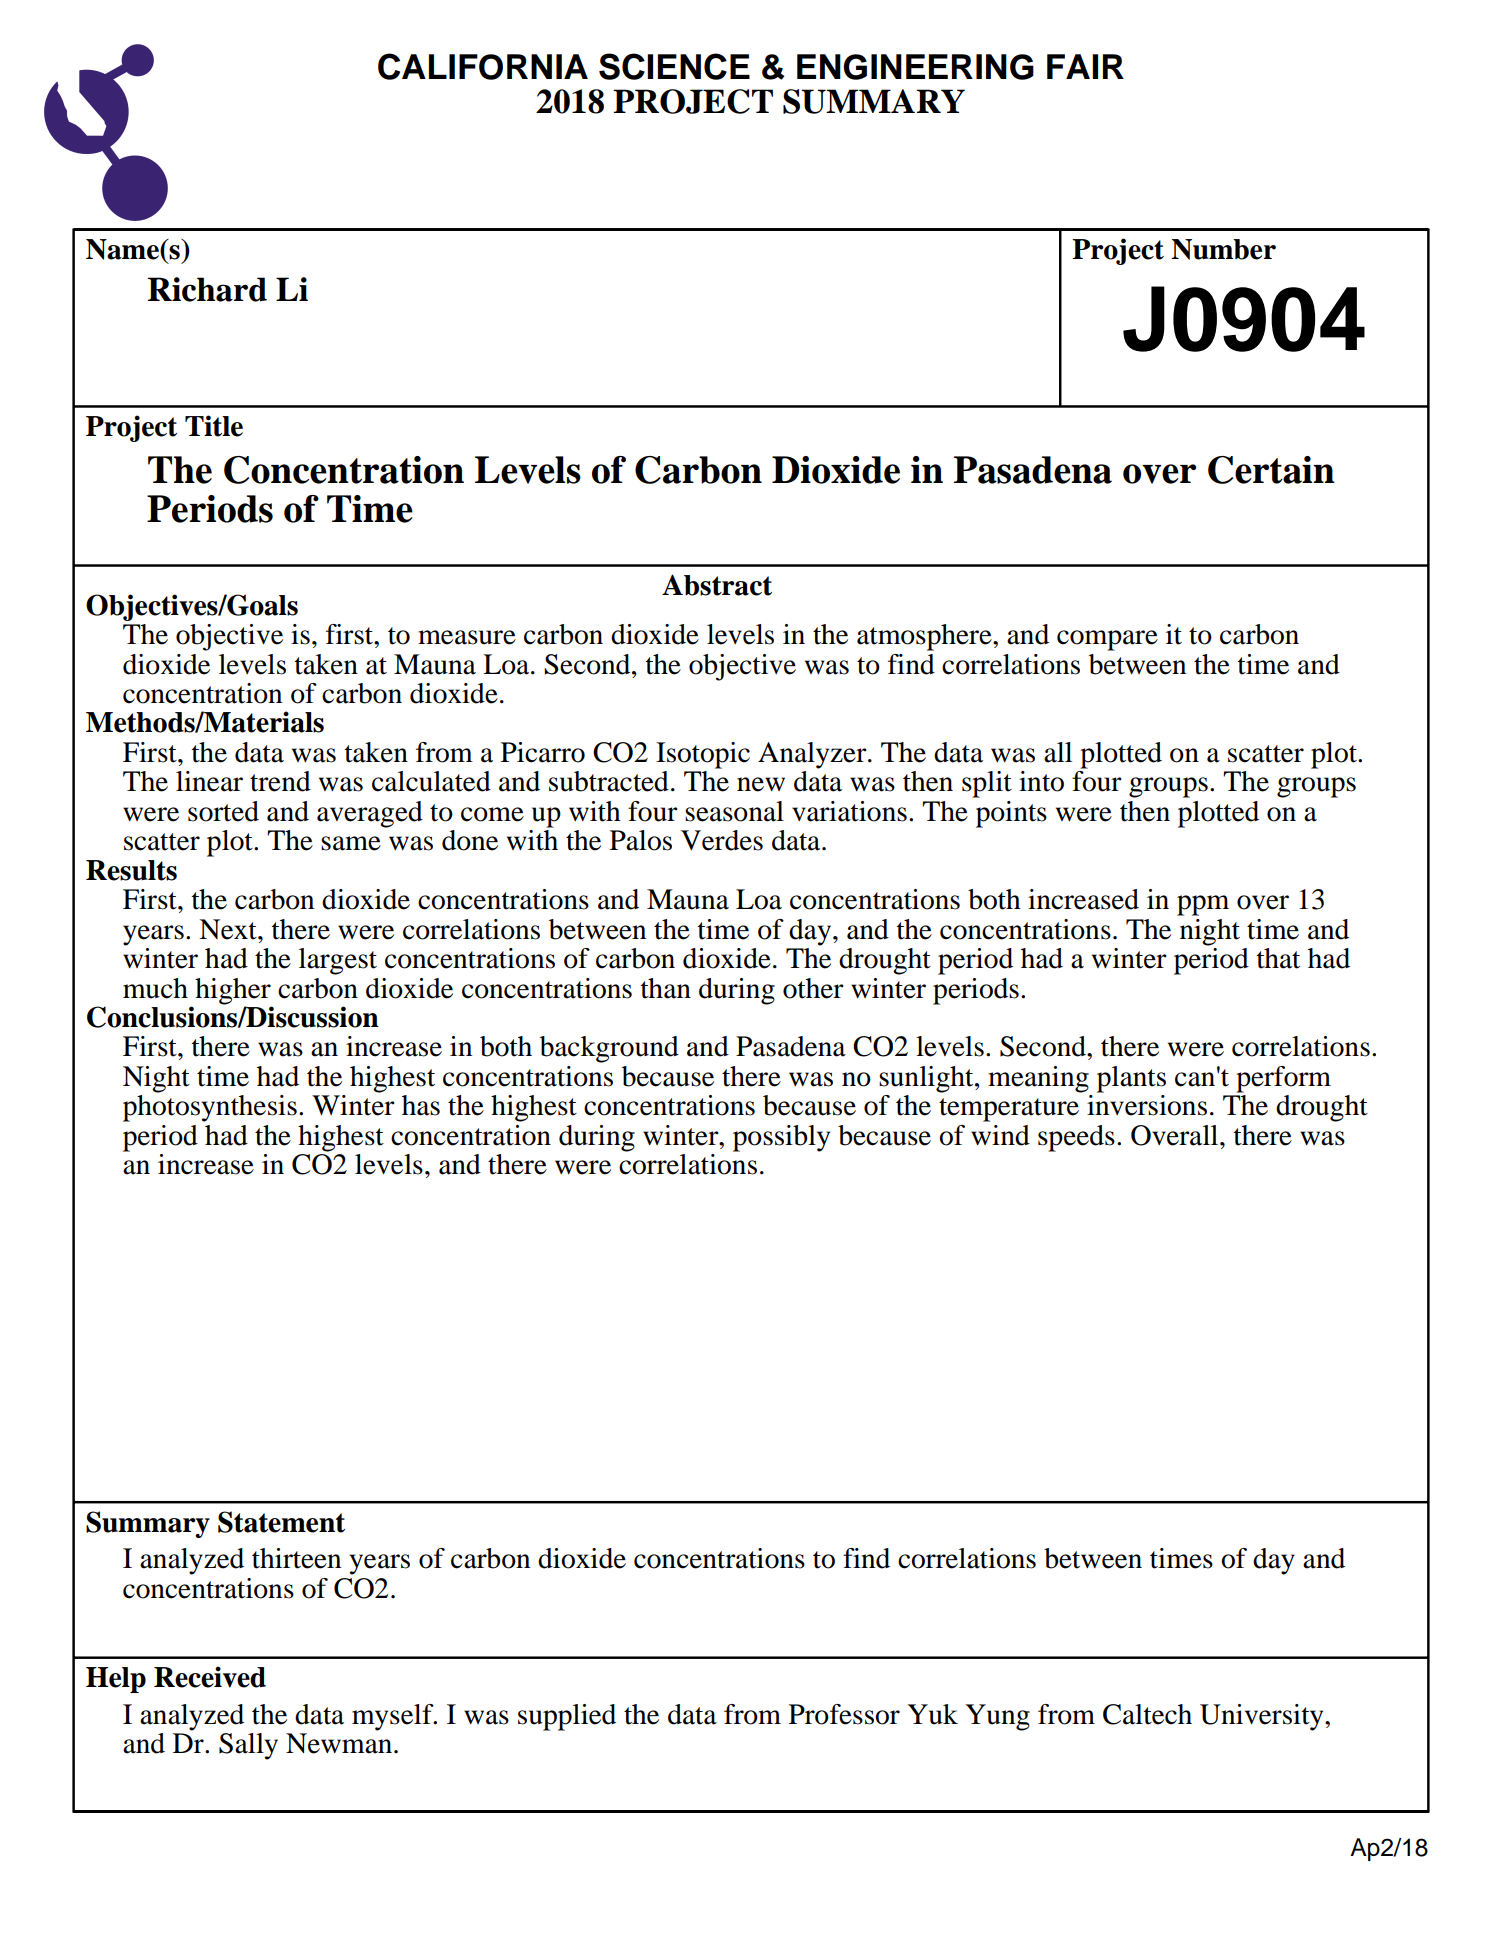 This document has width=1502, height=1944. I want to click on speeds, so click(1076, 1138).
